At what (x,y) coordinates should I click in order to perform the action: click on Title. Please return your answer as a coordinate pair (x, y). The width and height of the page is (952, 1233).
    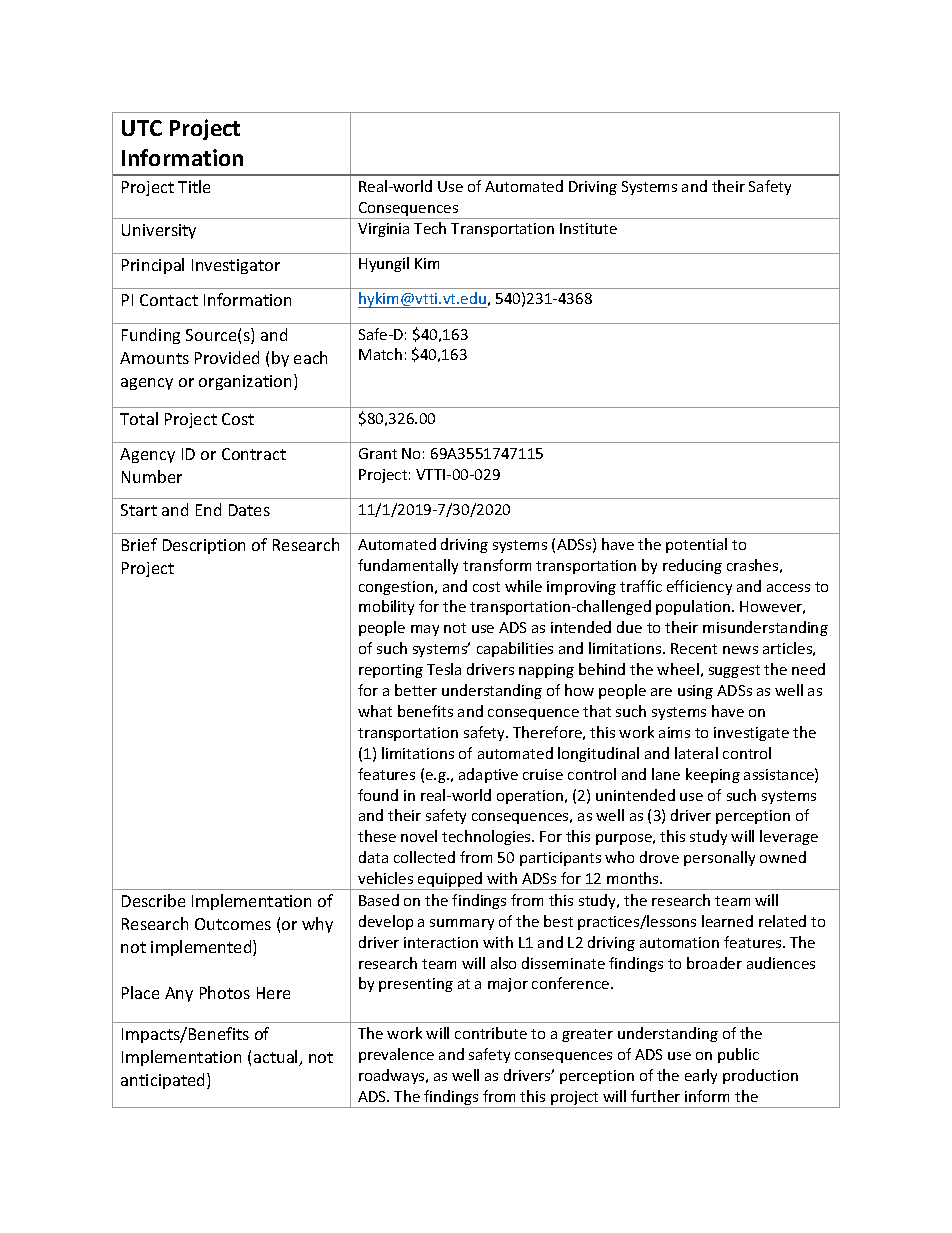
    Looking at the image, I should click on (194, 186).
